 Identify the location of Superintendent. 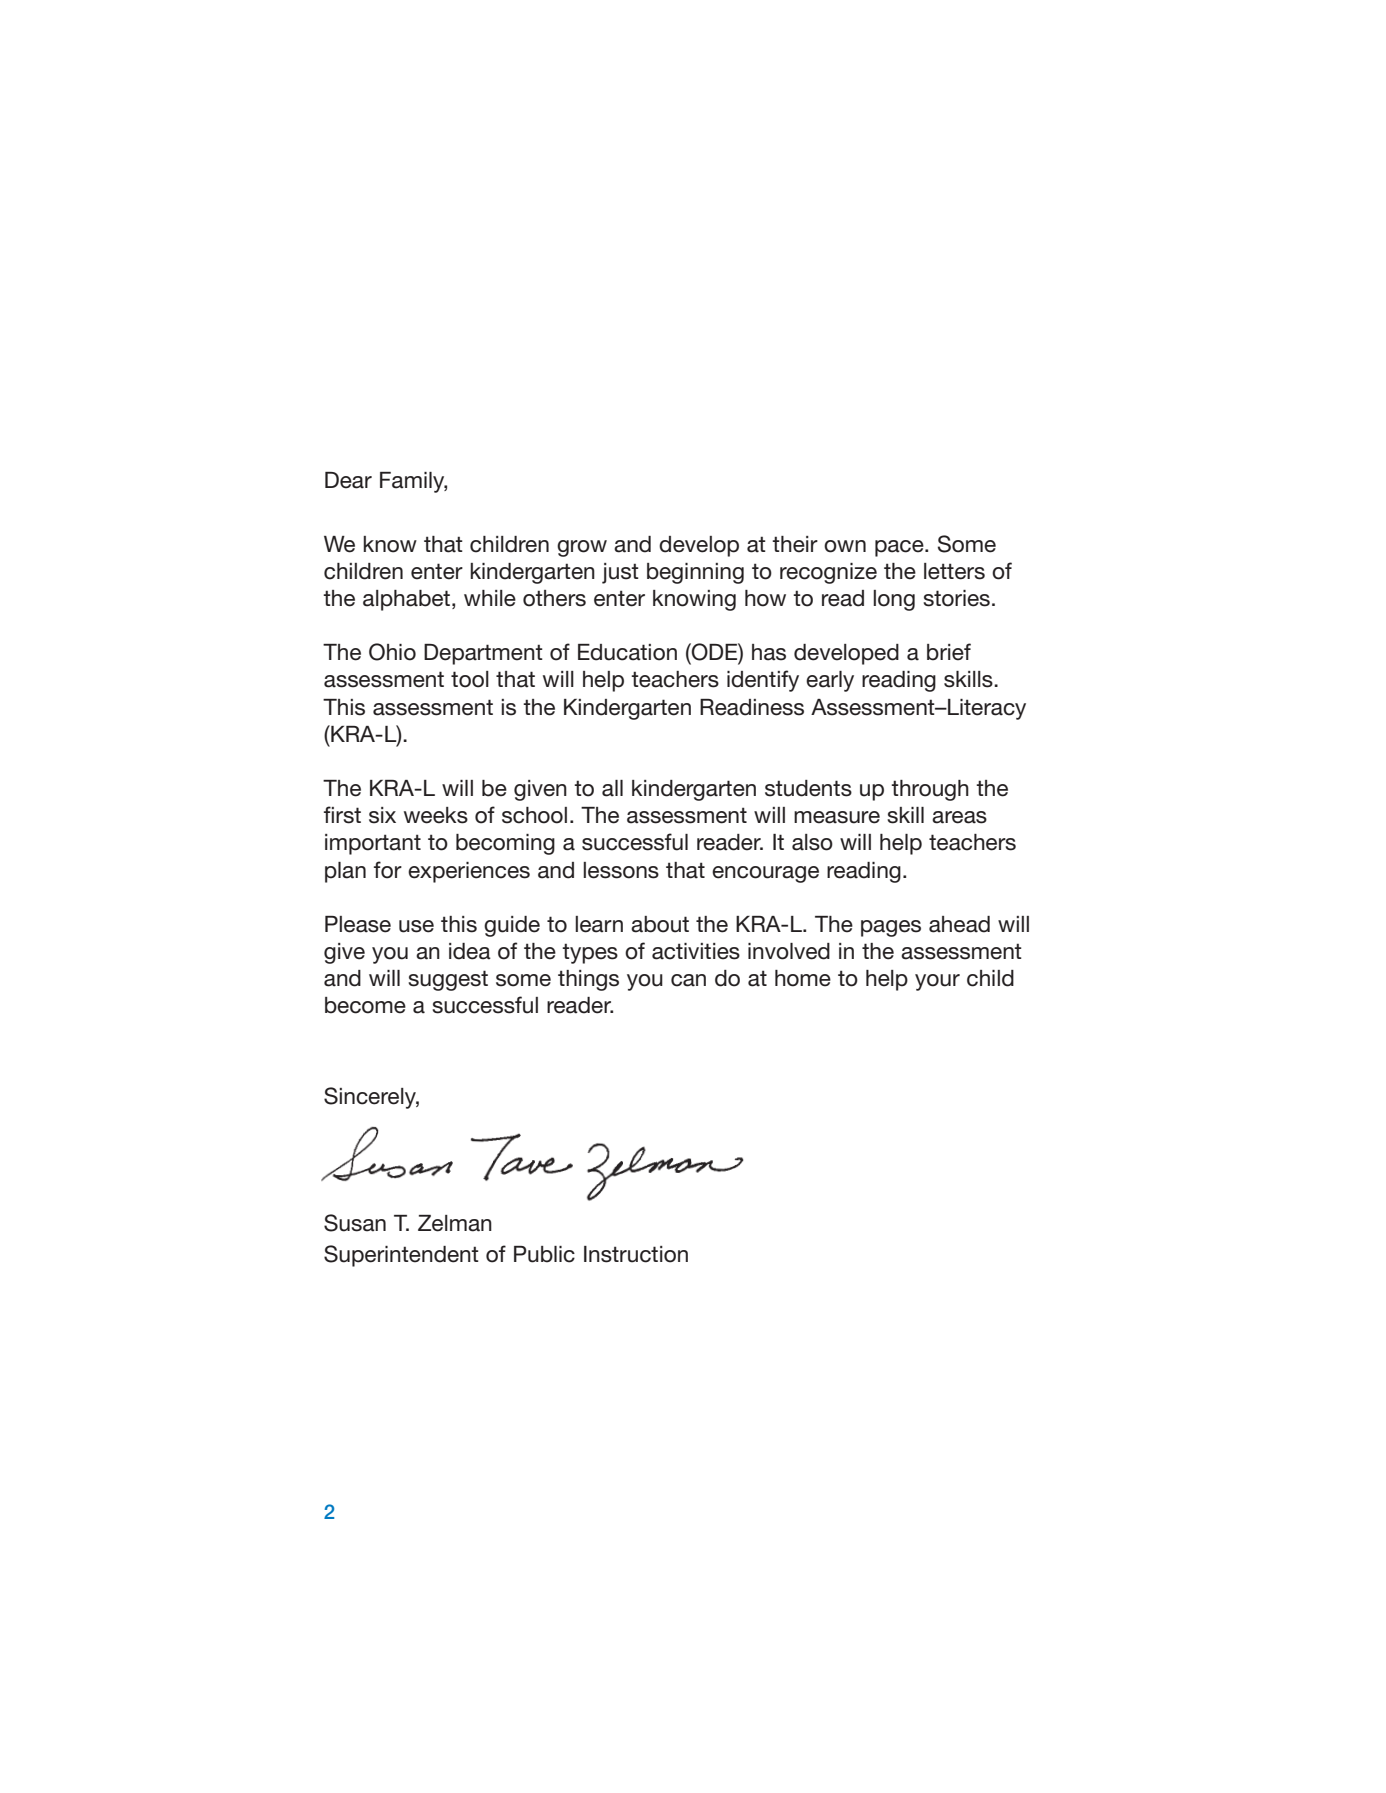
(401, 1256).
